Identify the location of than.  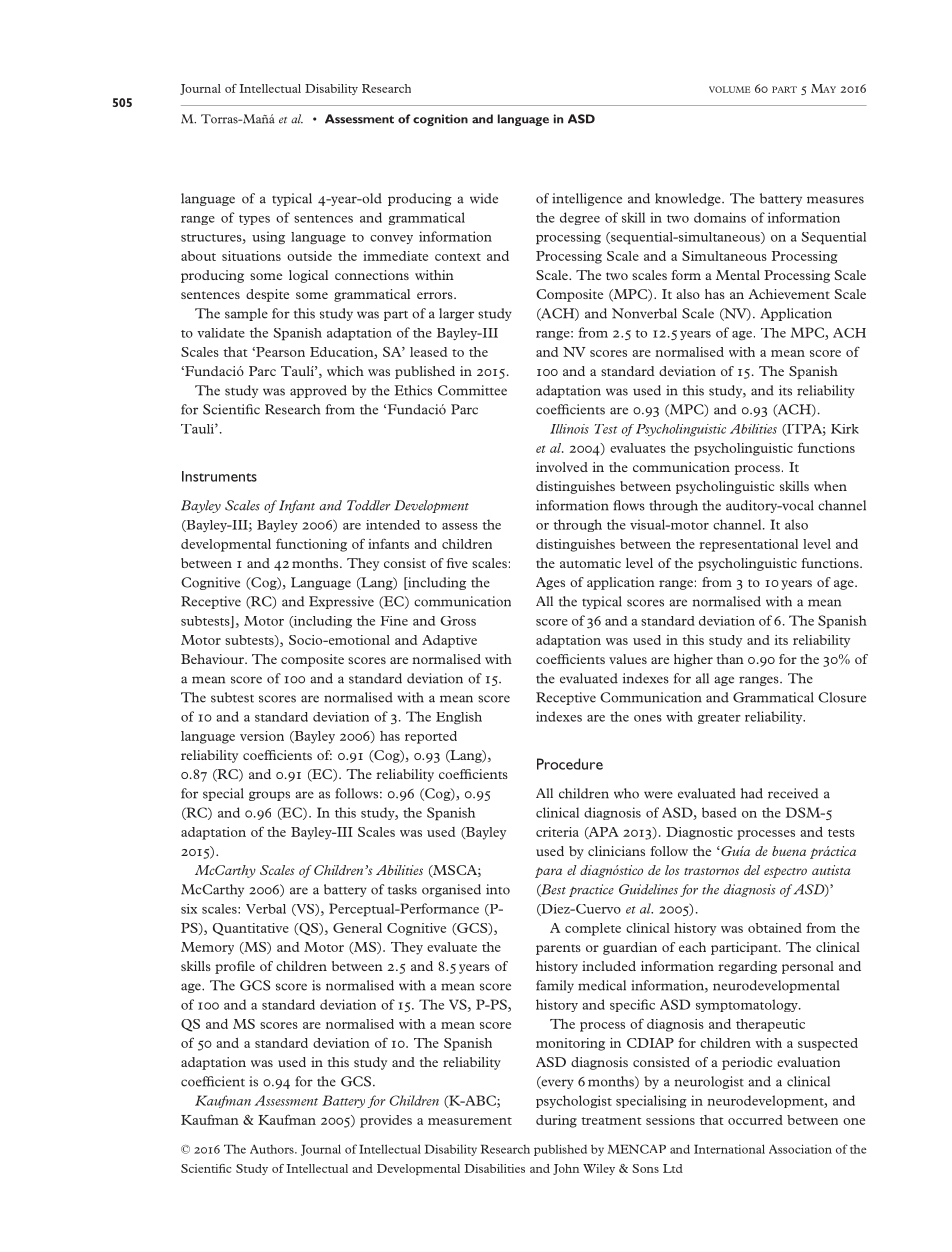
(730, 659).
